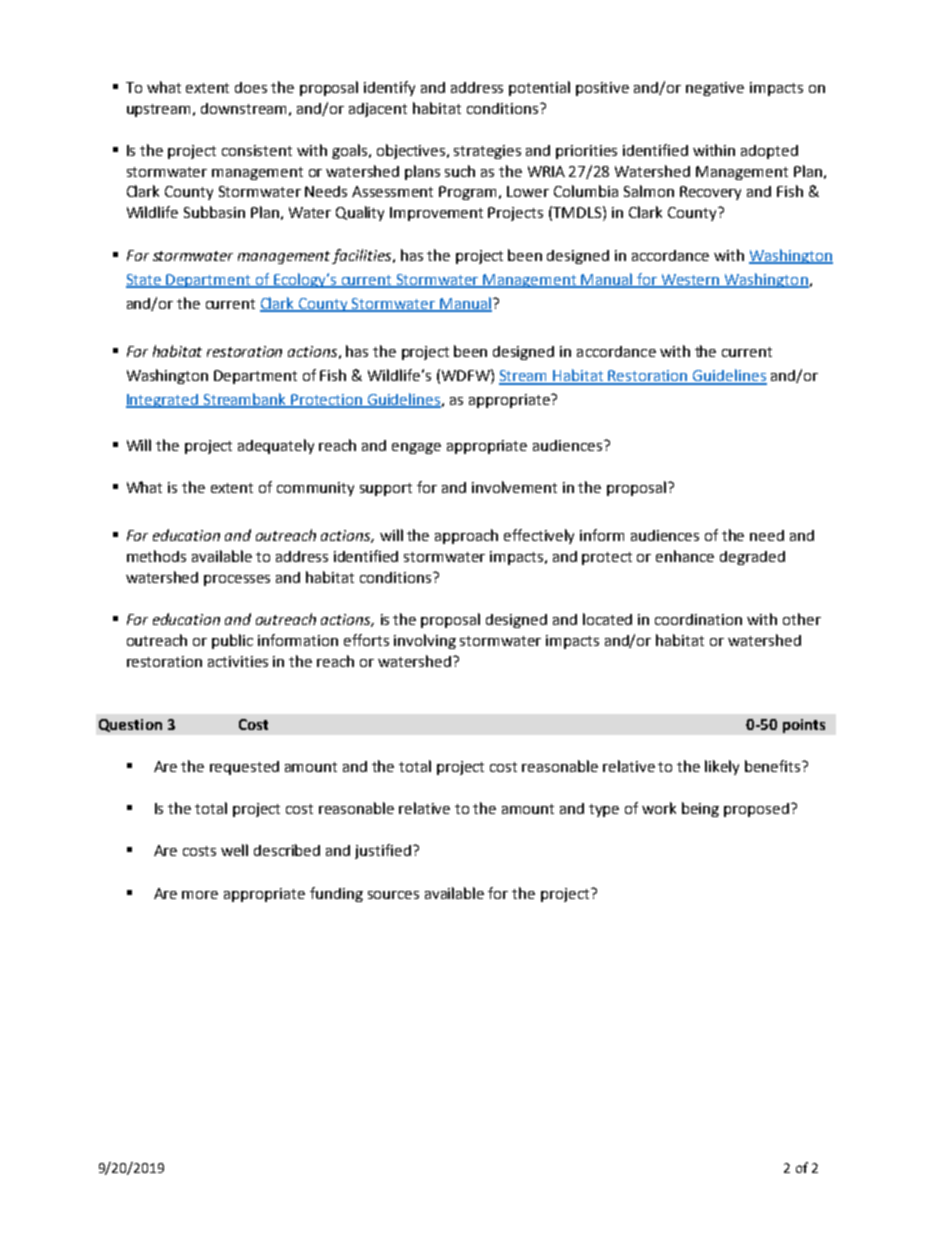  I want to click on adequately, so click(276, 446).
